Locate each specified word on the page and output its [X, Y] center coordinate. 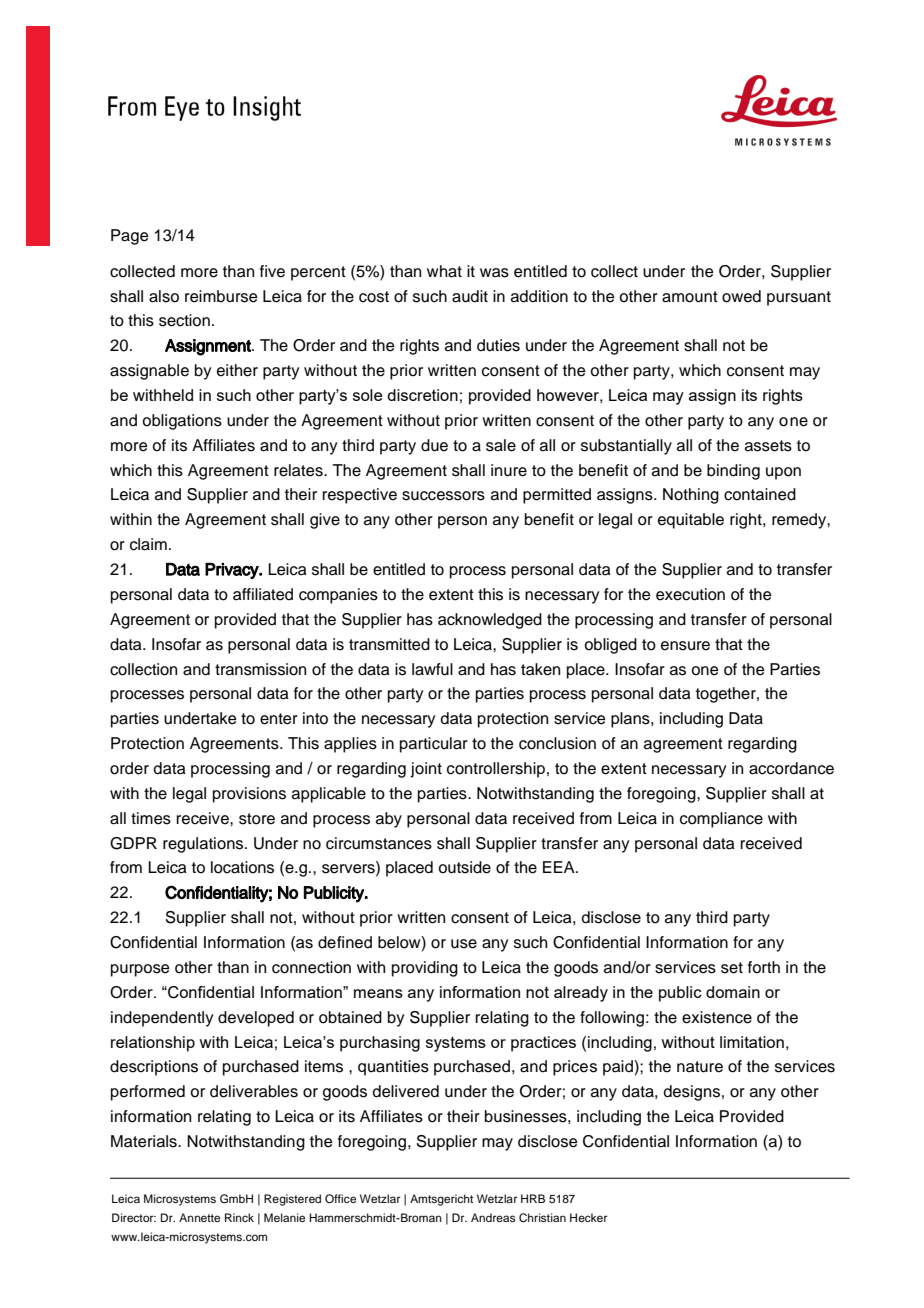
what [444, 271]
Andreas [493, 1217]
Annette [199, 1217]
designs [692, 1093]
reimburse [221, 296]
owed [741, 296]
